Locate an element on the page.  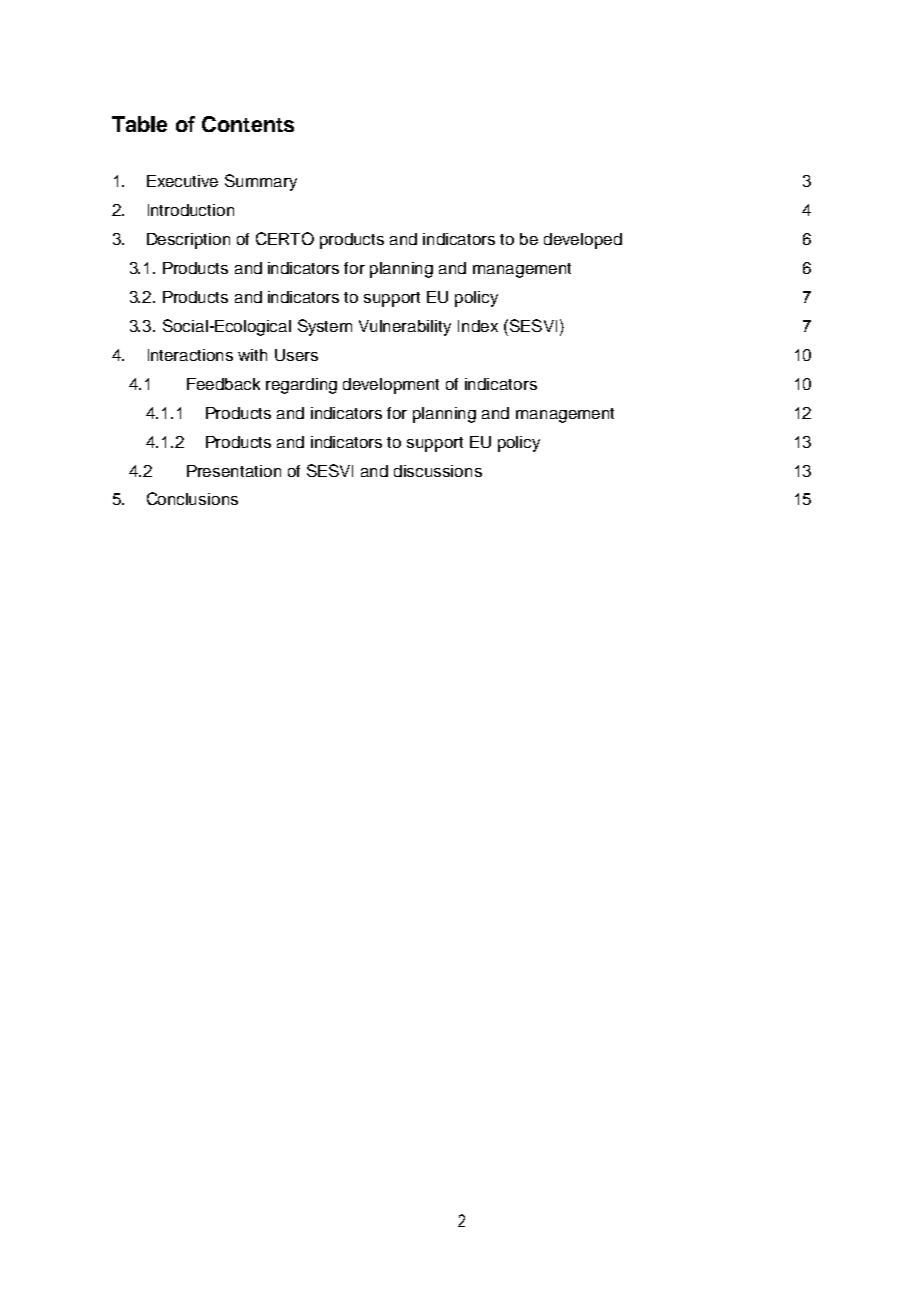
developed is located at coordinates (583, 241).
